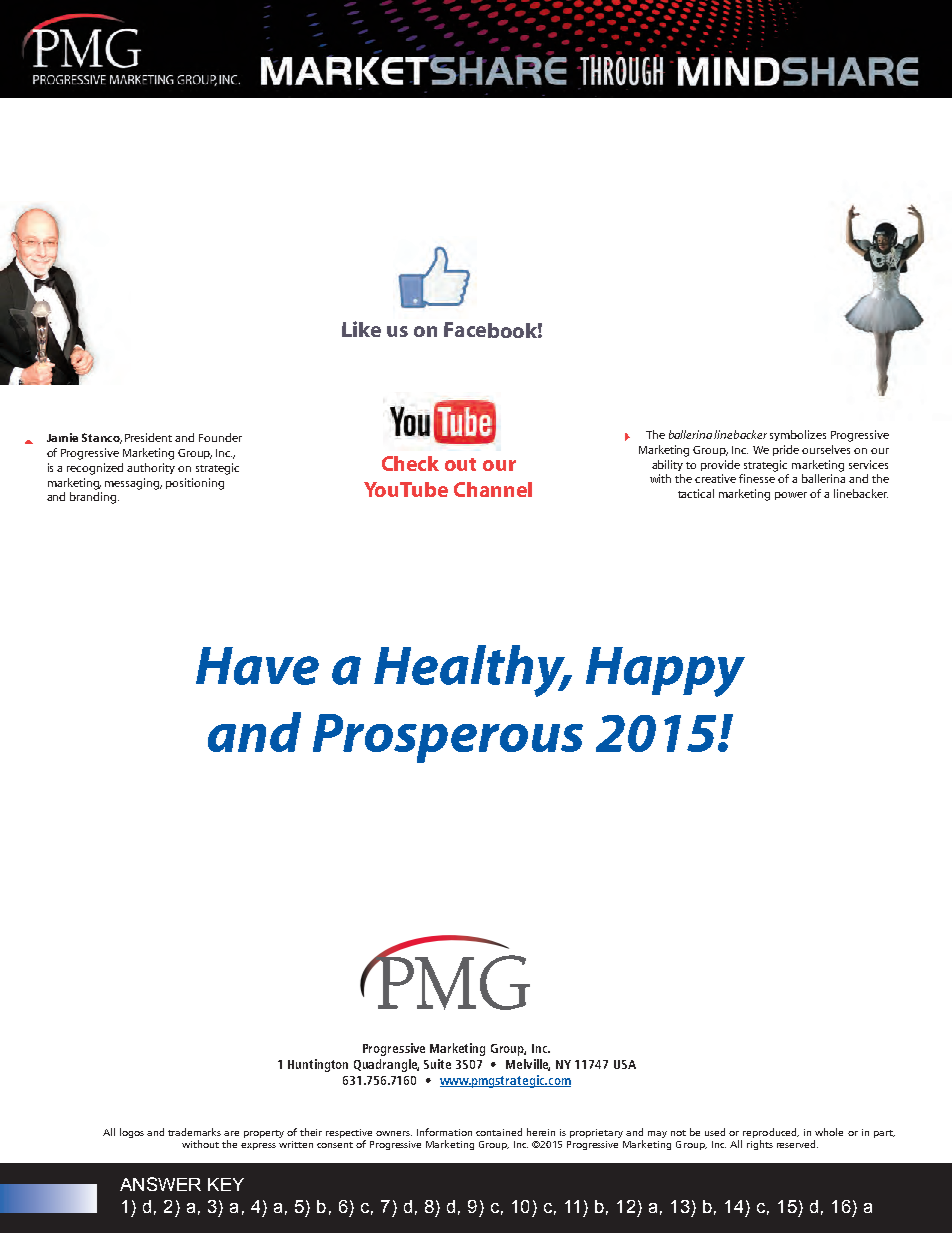 Image resolution: width=952 pixels, height=1233 pixels. I want to click on ANSWER, so click(160, 1184).
